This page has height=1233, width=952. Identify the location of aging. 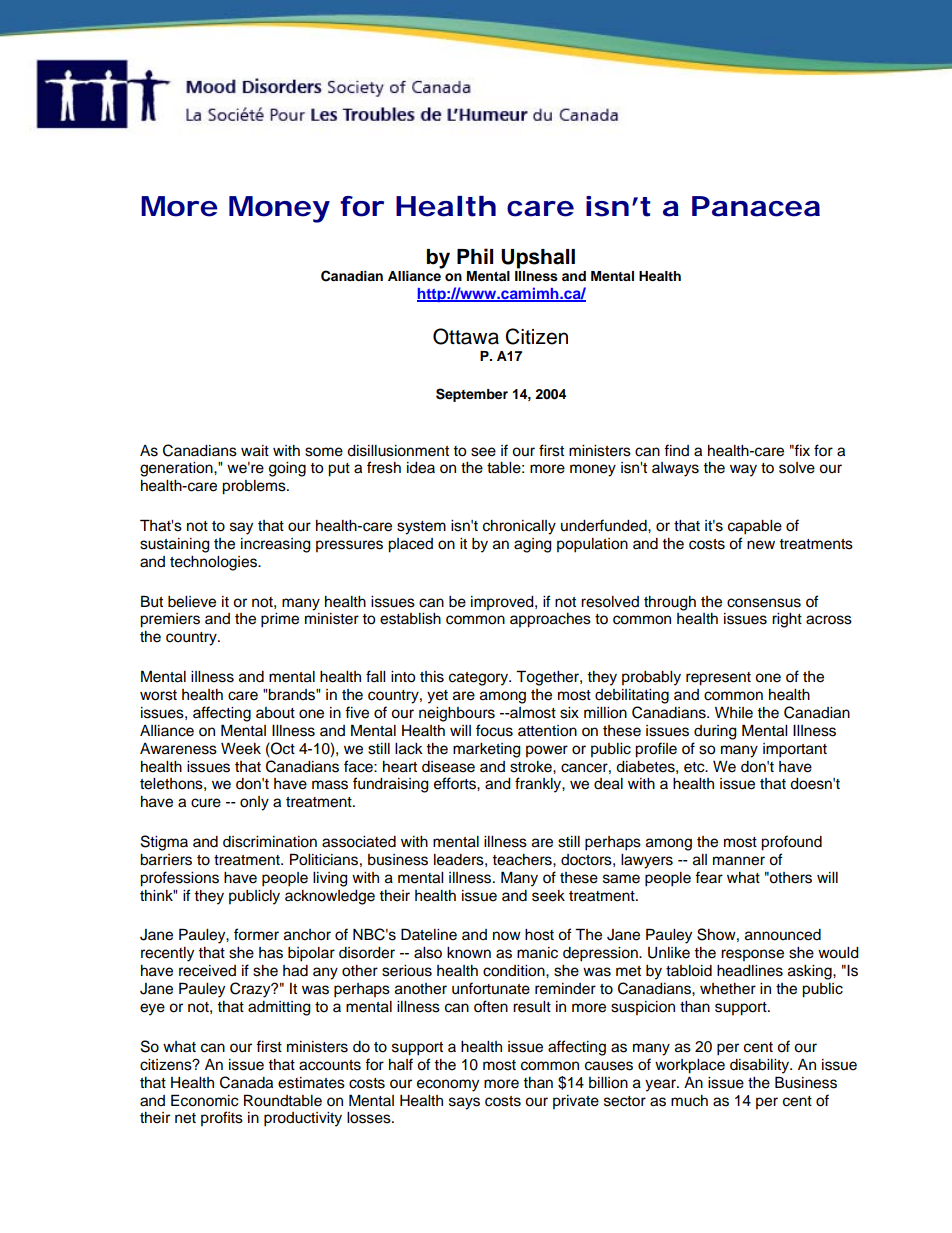
(533, 545).
